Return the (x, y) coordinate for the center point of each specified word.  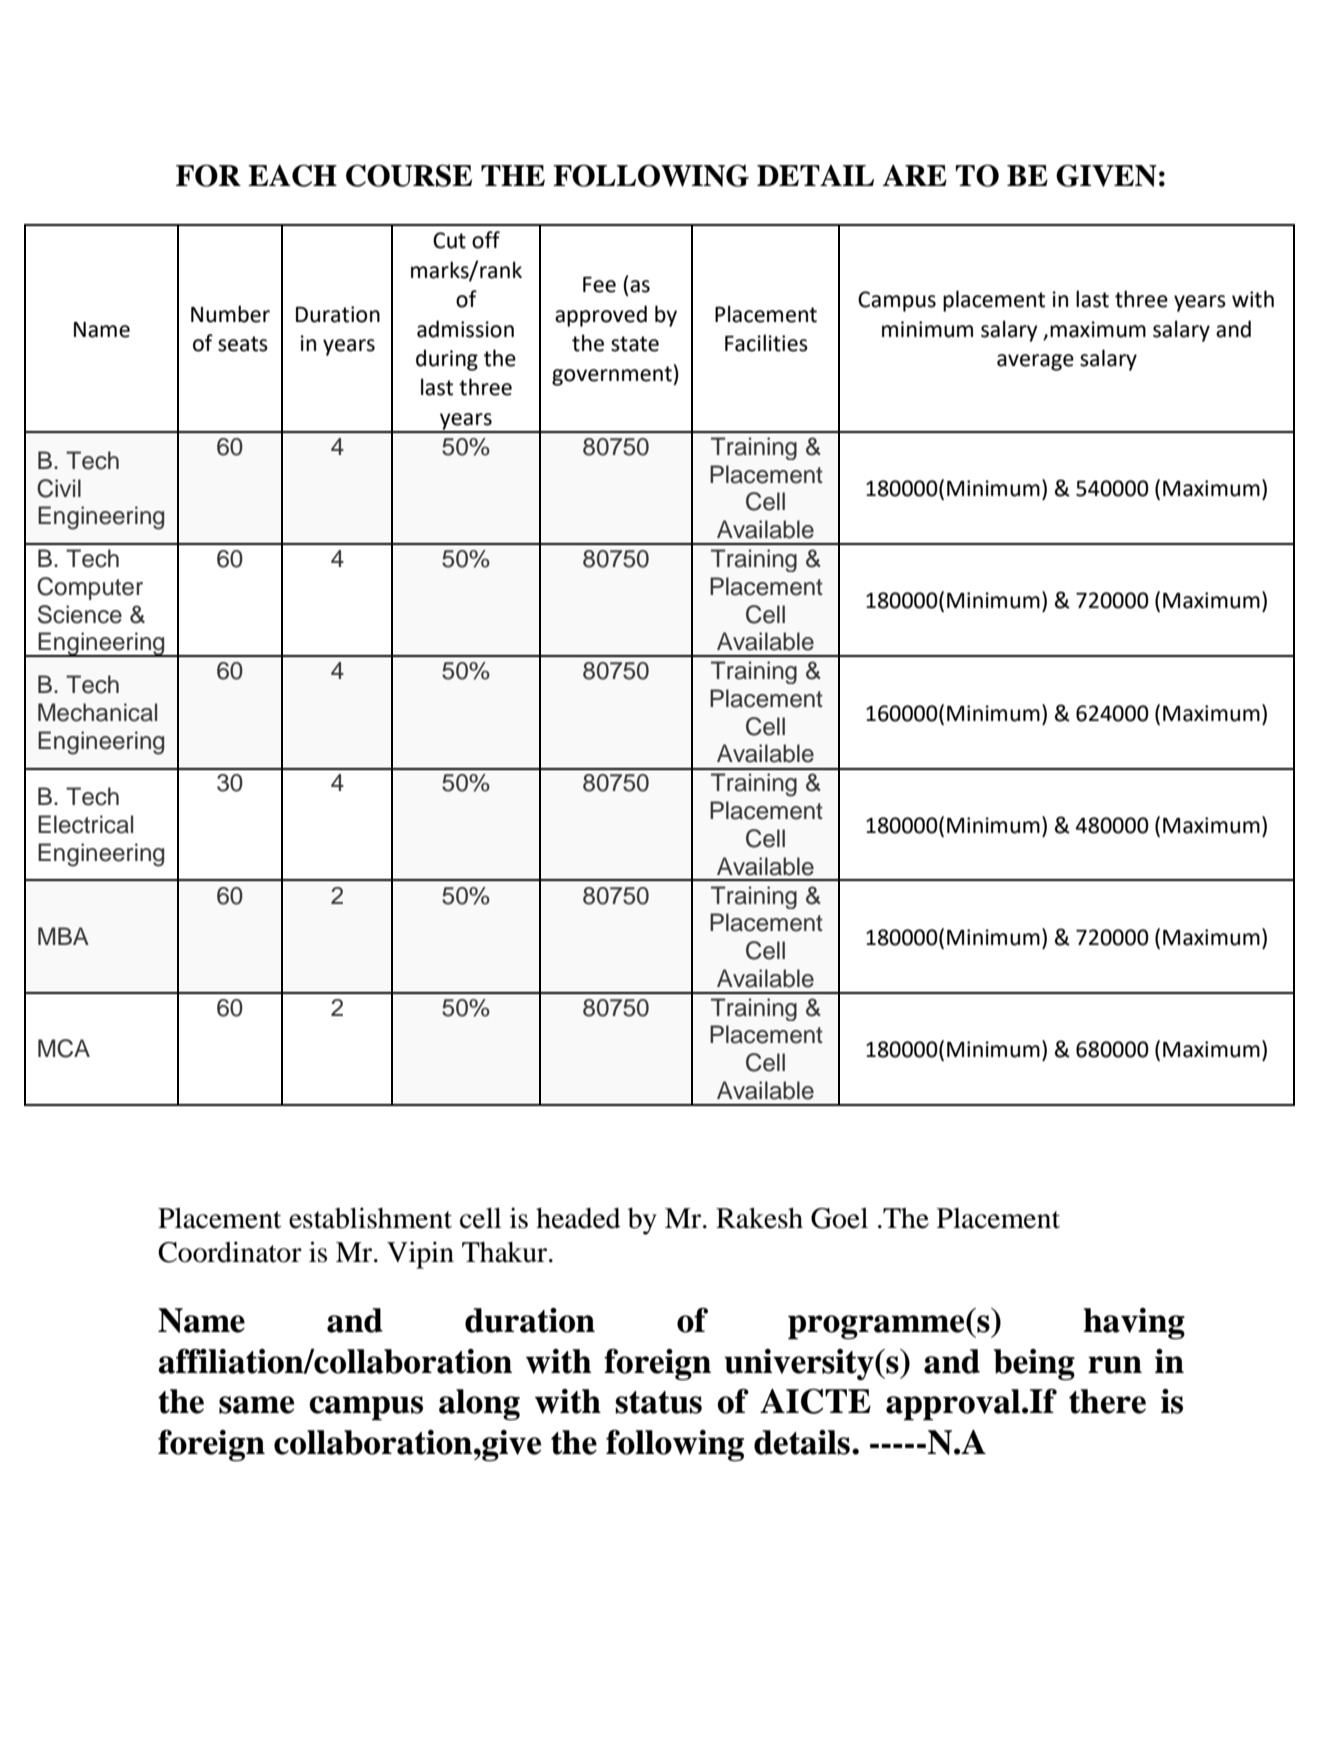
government (613, 376)
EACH (292, 175)
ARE (915, 175)
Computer (90, 588)
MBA (63, 936)
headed (578, 1218)
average (1035, 362)
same (256, 1405)
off (486, 240)
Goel (839, 1218)
